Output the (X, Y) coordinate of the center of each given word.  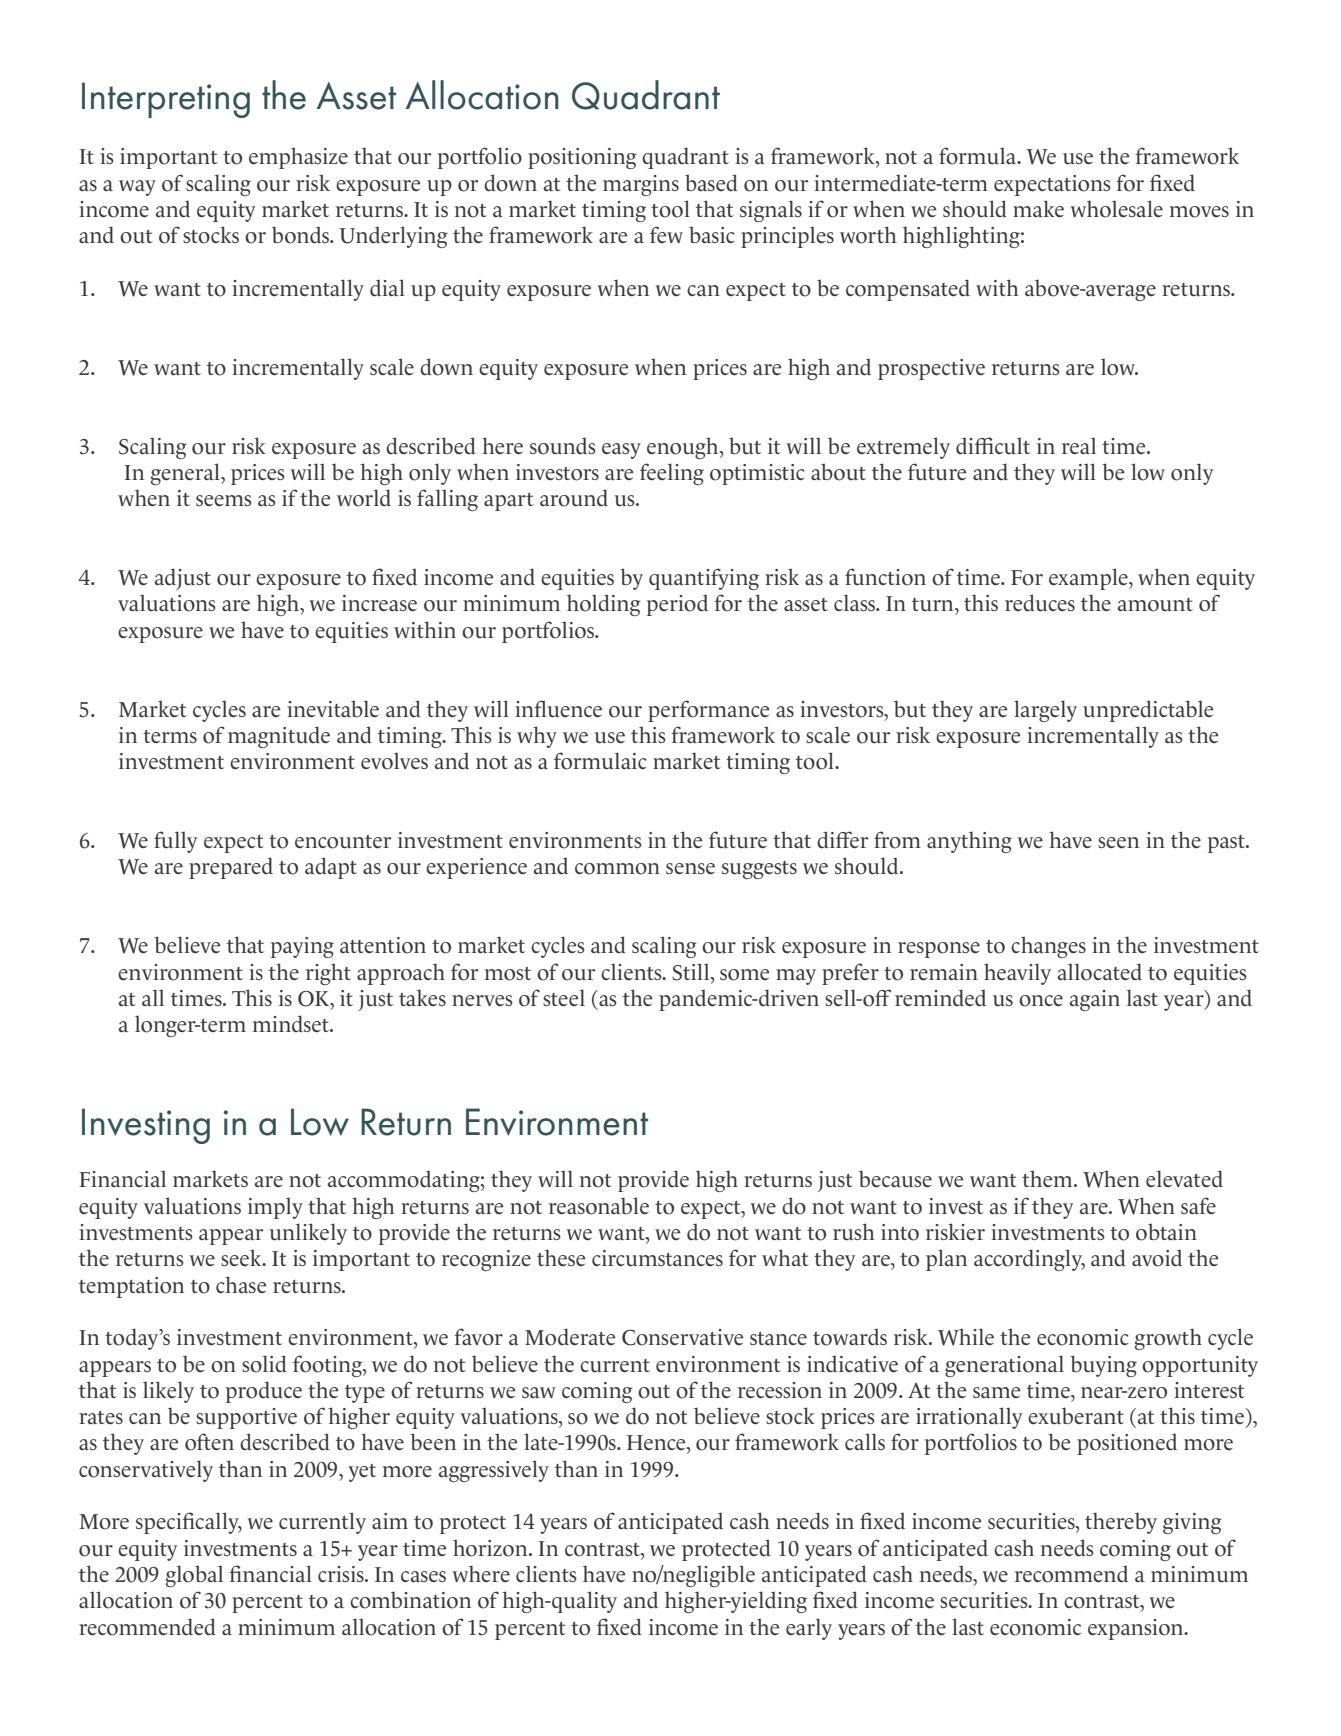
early (809, 1629)
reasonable (599, 1206)
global (194, 1576)
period (677, 605)
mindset (292, 1023)
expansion (1137, 1629)
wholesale (1116, 209)
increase (379, 603)
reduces (1040, 603)
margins (641, 185)
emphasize (298, 158)
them (1048, 1178)
